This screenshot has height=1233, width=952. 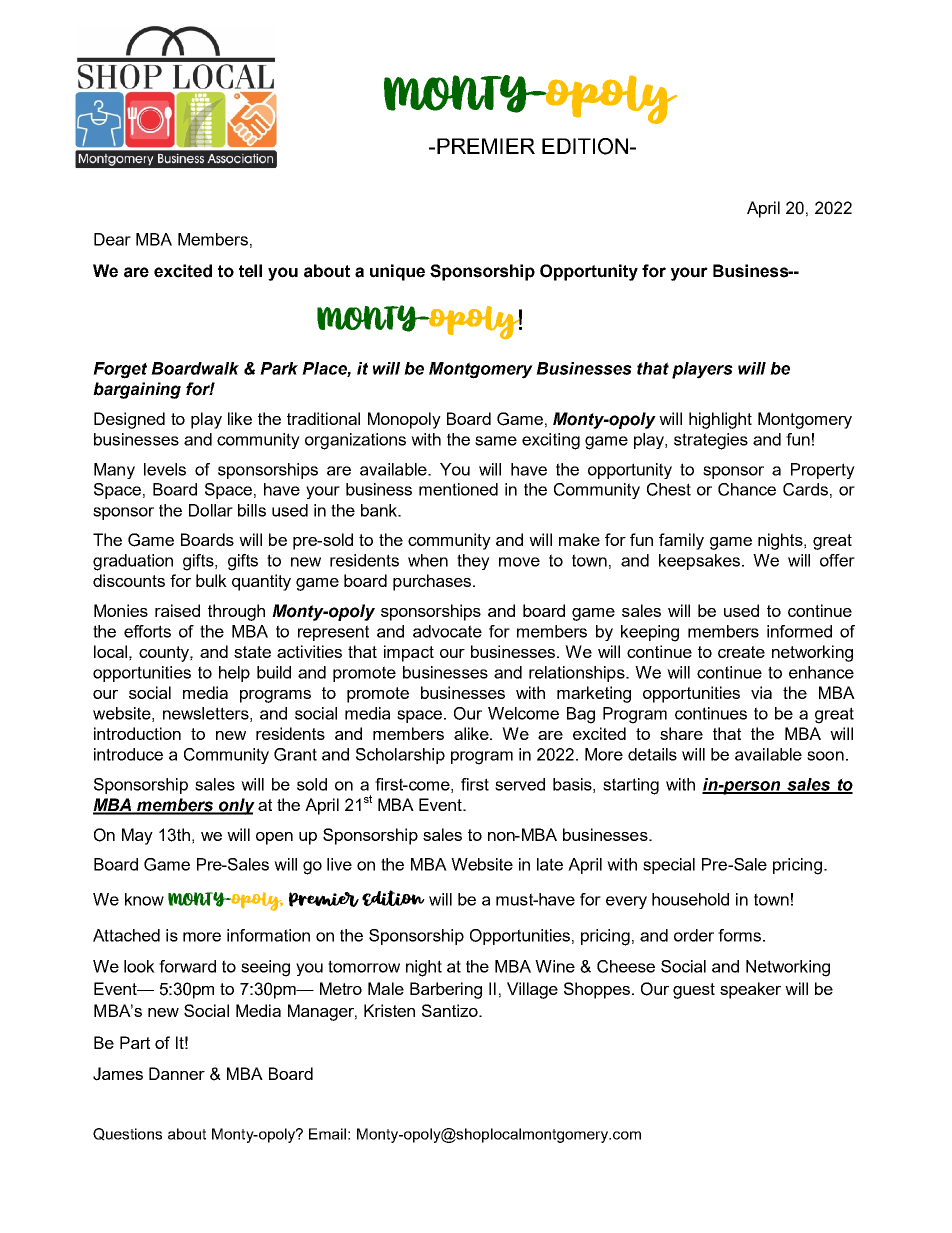 What do you see at coordinates (496, 441) in the screenshot?
I see `same` at bounding box center [496, 441].
